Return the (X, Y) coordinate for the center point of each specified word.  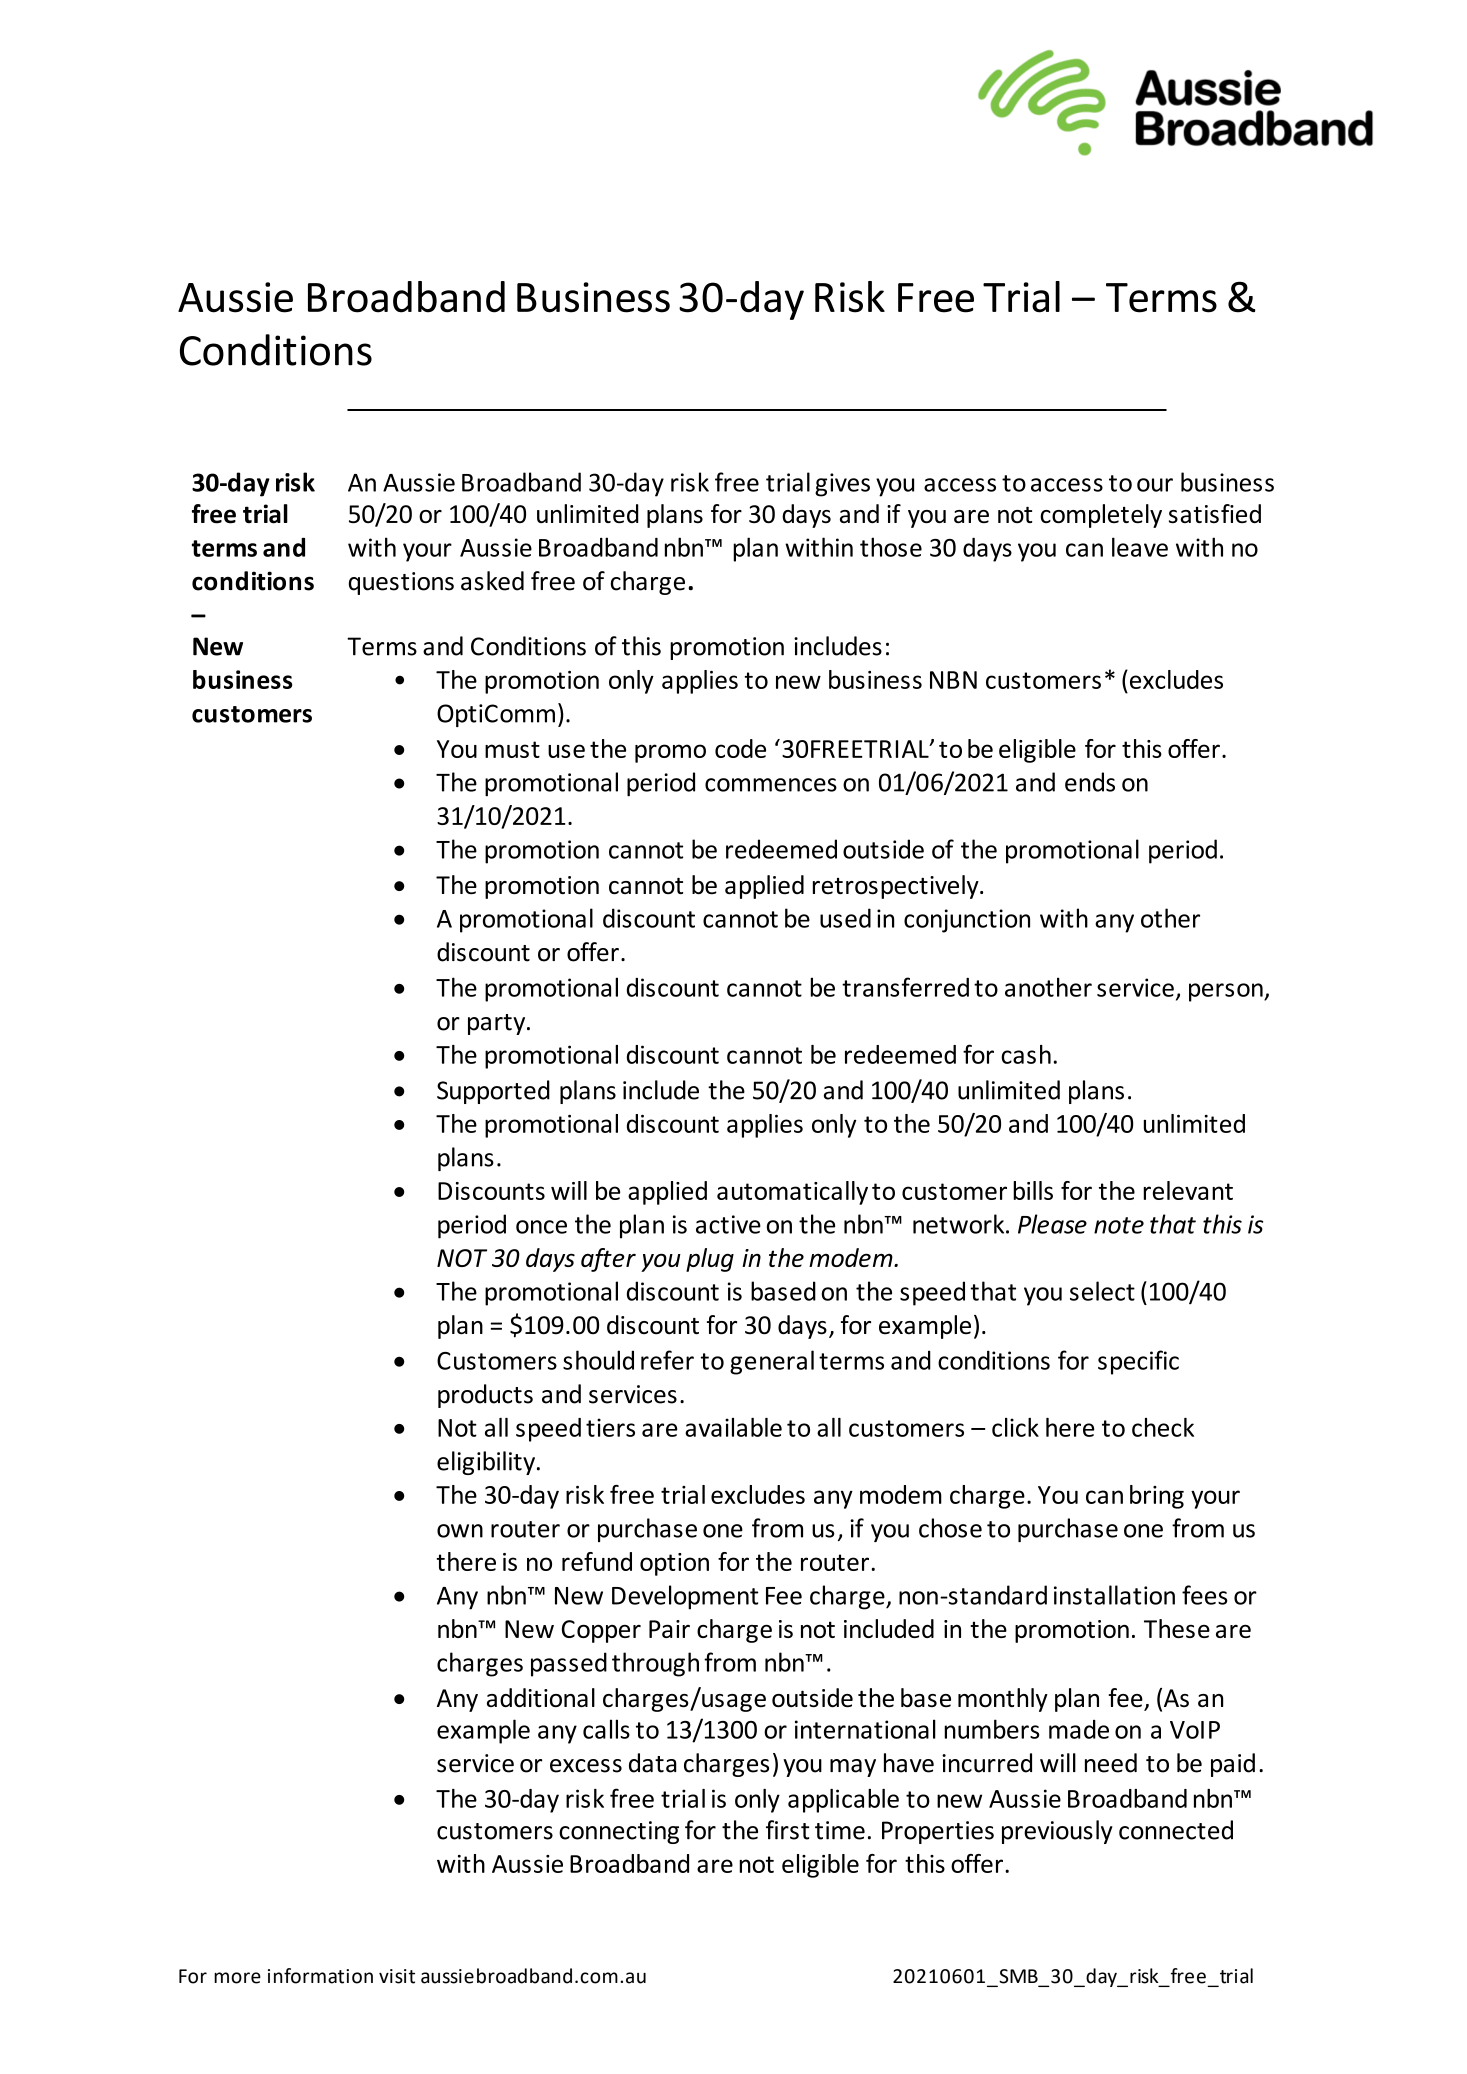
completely (1101, 516)
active (728, 1224)
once (541, 1227)
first (788, 1830)
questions (401, 583)
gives (842, 485)
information (320, 1976)
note (1119, 1225)
